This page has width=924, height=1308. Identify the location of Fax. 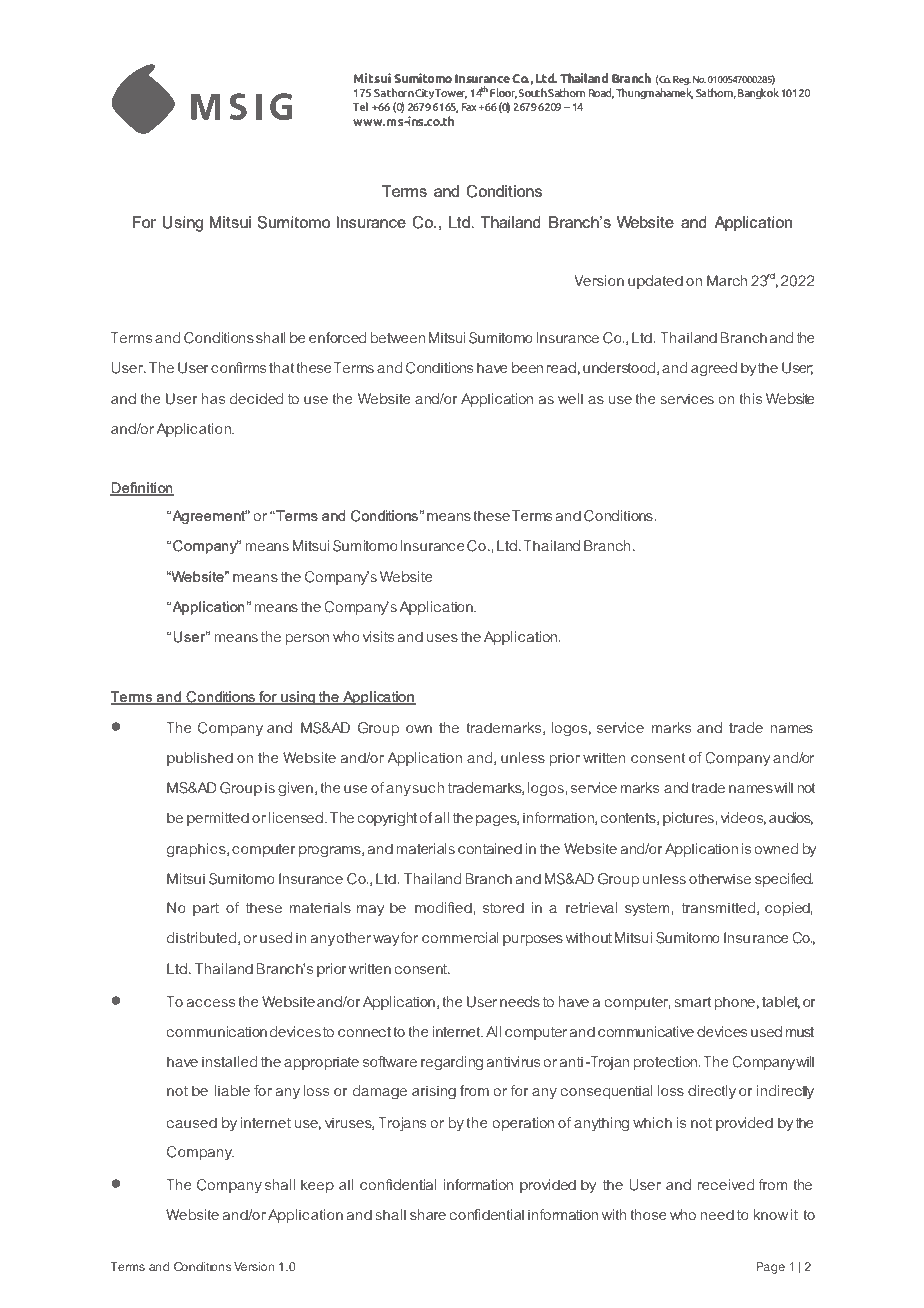
(469, 107).
